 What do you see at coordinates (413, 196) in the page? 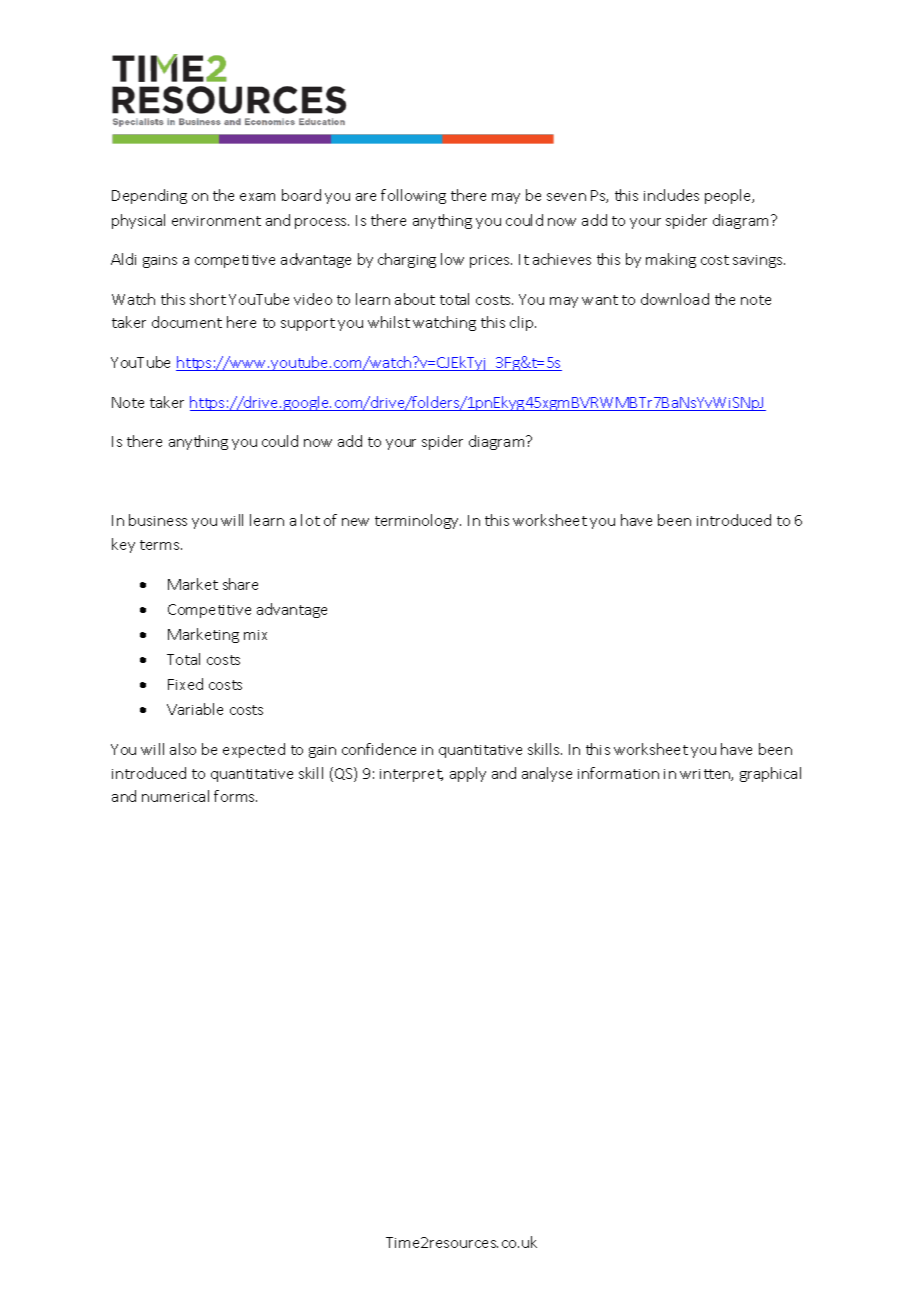
I see `following` at bounding box center [413, 196].
